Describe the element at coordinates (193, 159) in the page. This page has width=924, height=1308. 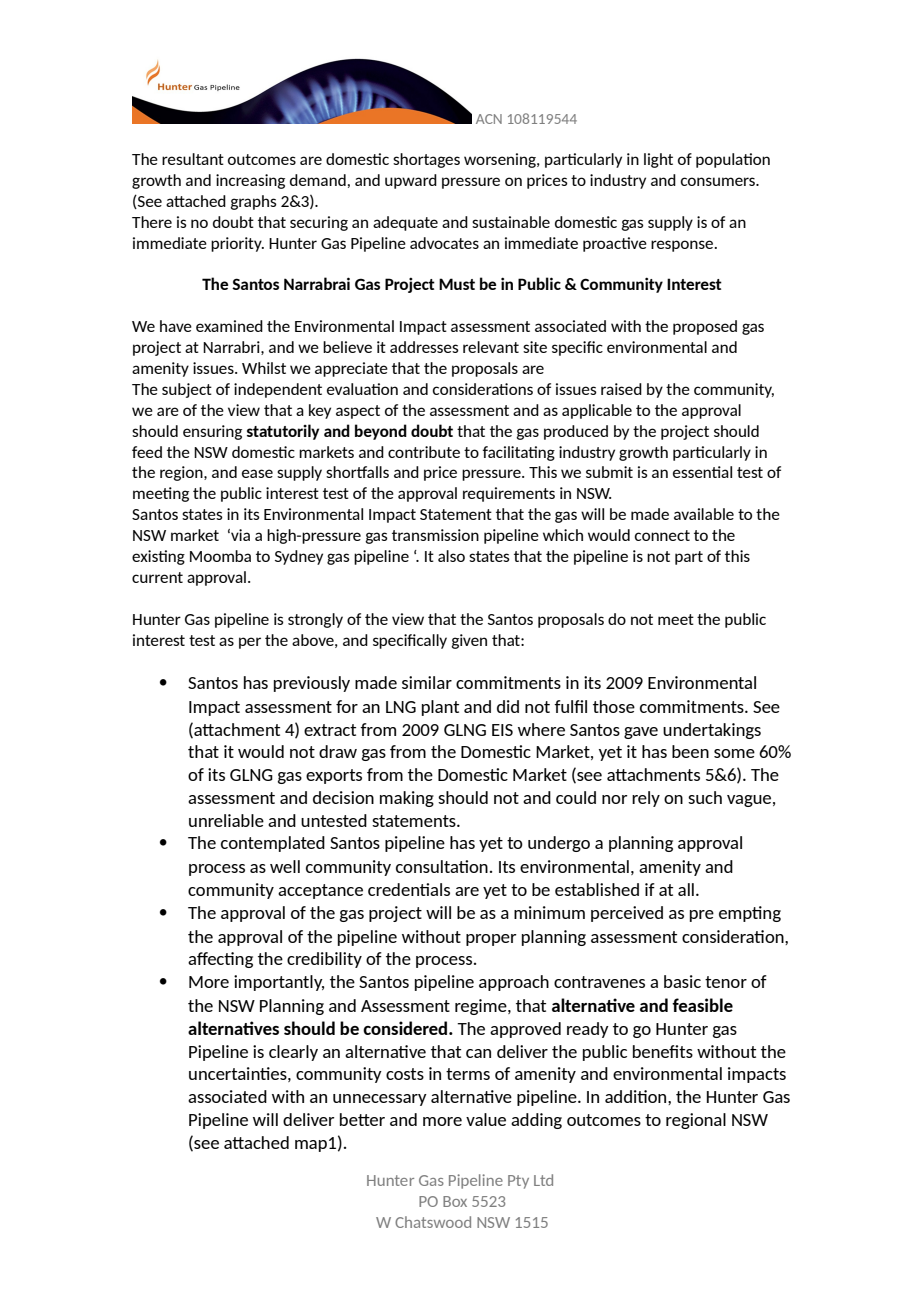
I see `resultant` at that location.
